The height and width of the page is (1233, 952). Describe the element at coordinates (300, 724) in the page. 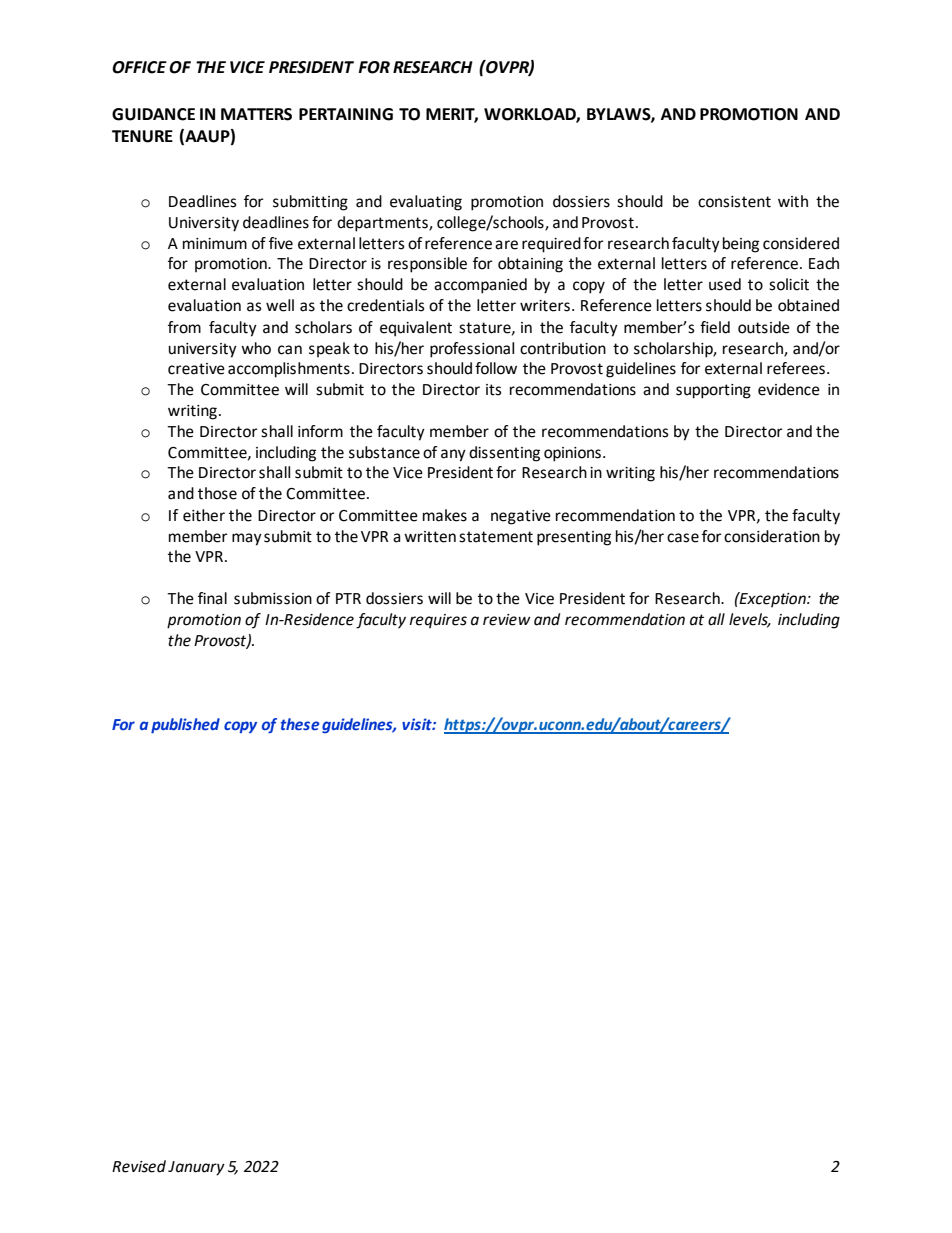

I see `these` at that location.
